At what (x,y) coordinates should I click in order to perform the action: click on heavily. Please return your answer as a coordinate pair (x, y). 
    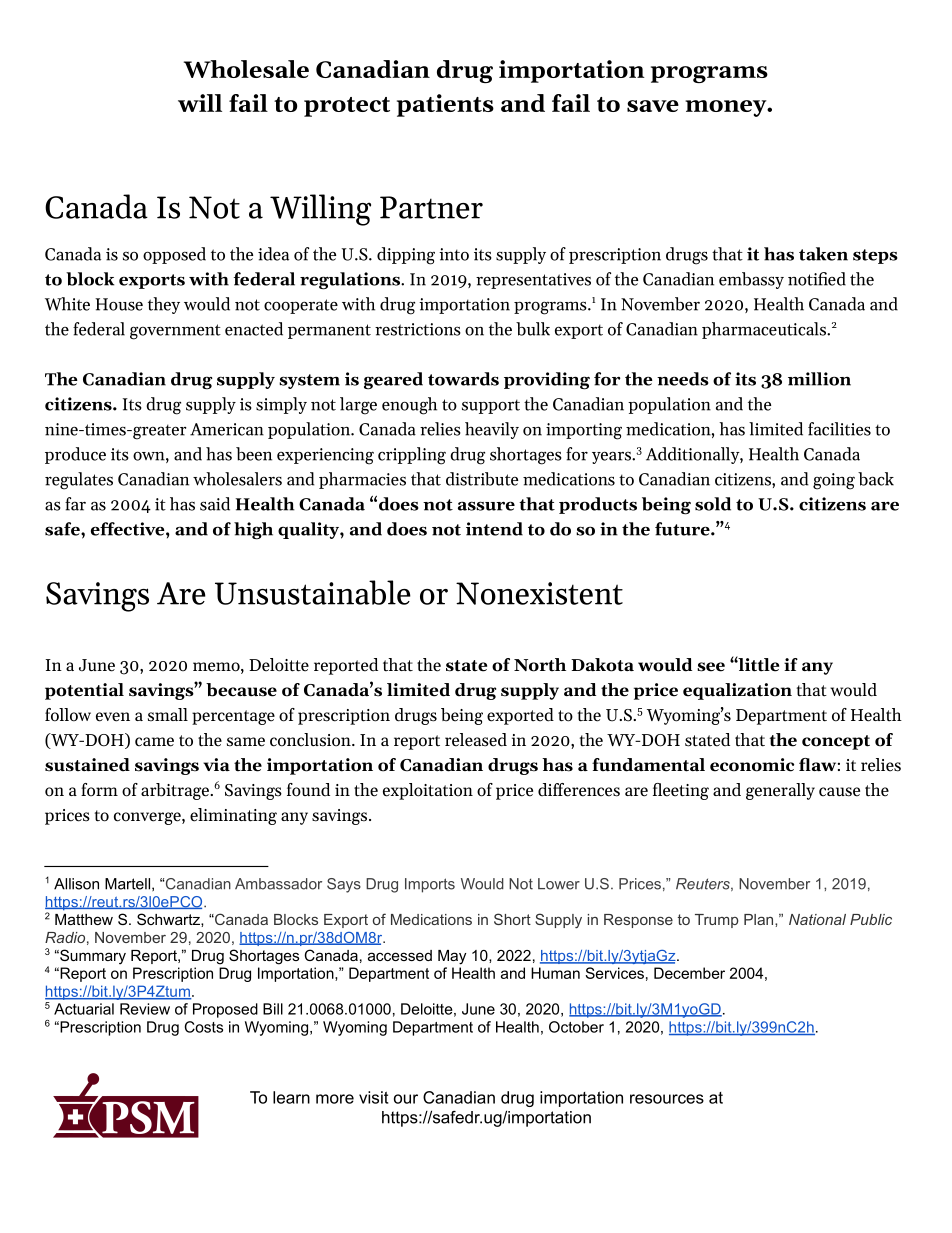
    Looking at the image, I should click on (492, 430).
